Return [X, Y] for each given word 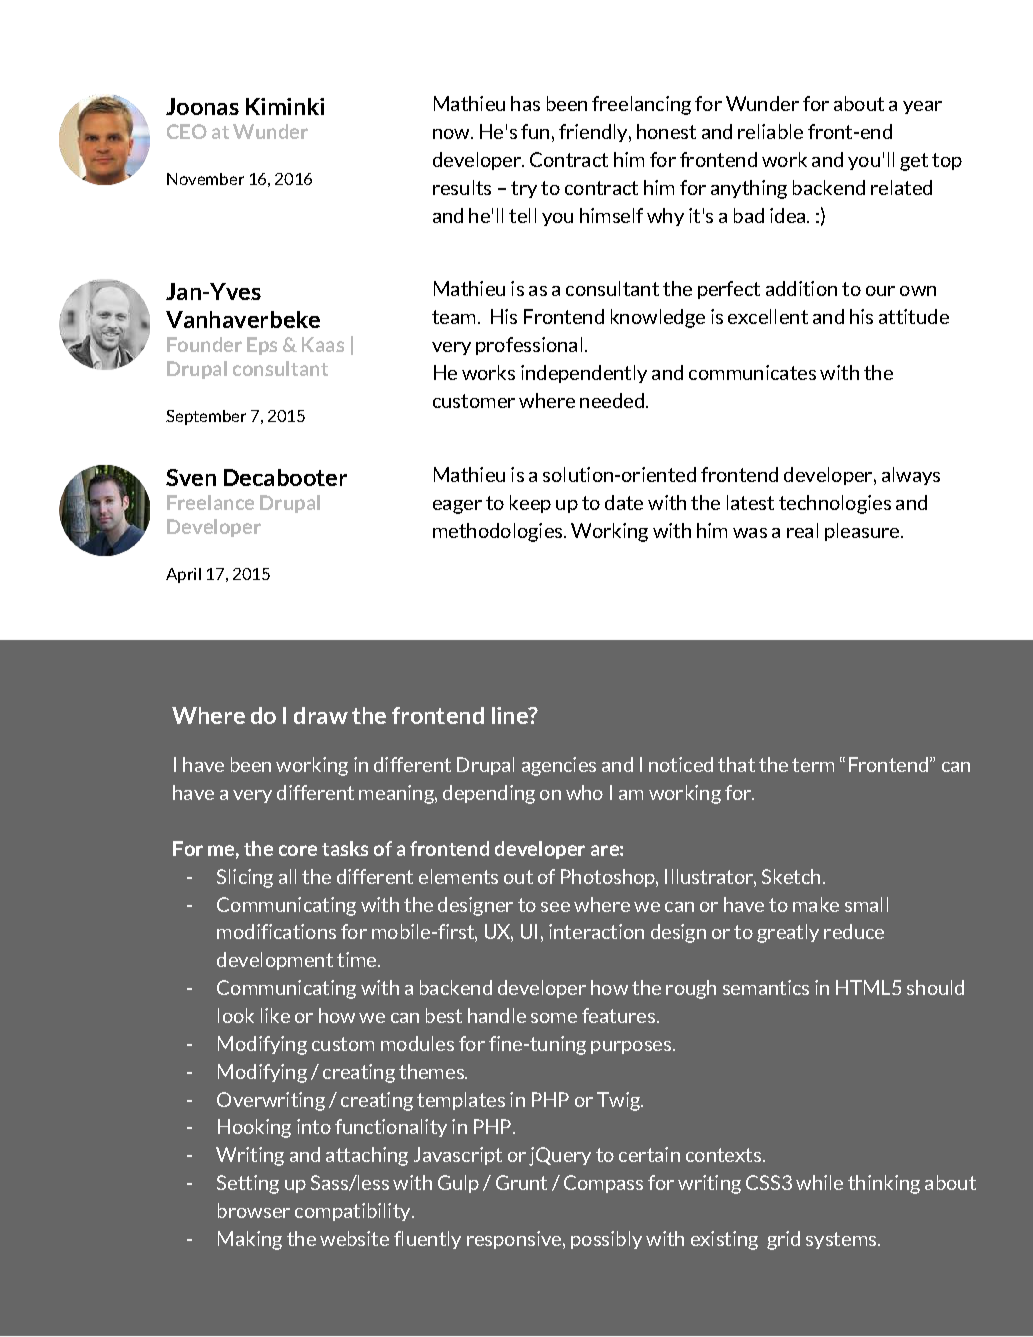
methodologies [499, 532]
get [914, 162]
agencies [559, 766]
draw [321, 715]
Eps [262, 346]
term [813, 765]
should [935, 987]
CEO [187, 131]
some [554, 1018]
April [183, 575]
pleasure [863, 532]
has [525, 103]
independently [584, 374]
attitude [914, 316]
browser [254, 1210]
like [275, 1015]
